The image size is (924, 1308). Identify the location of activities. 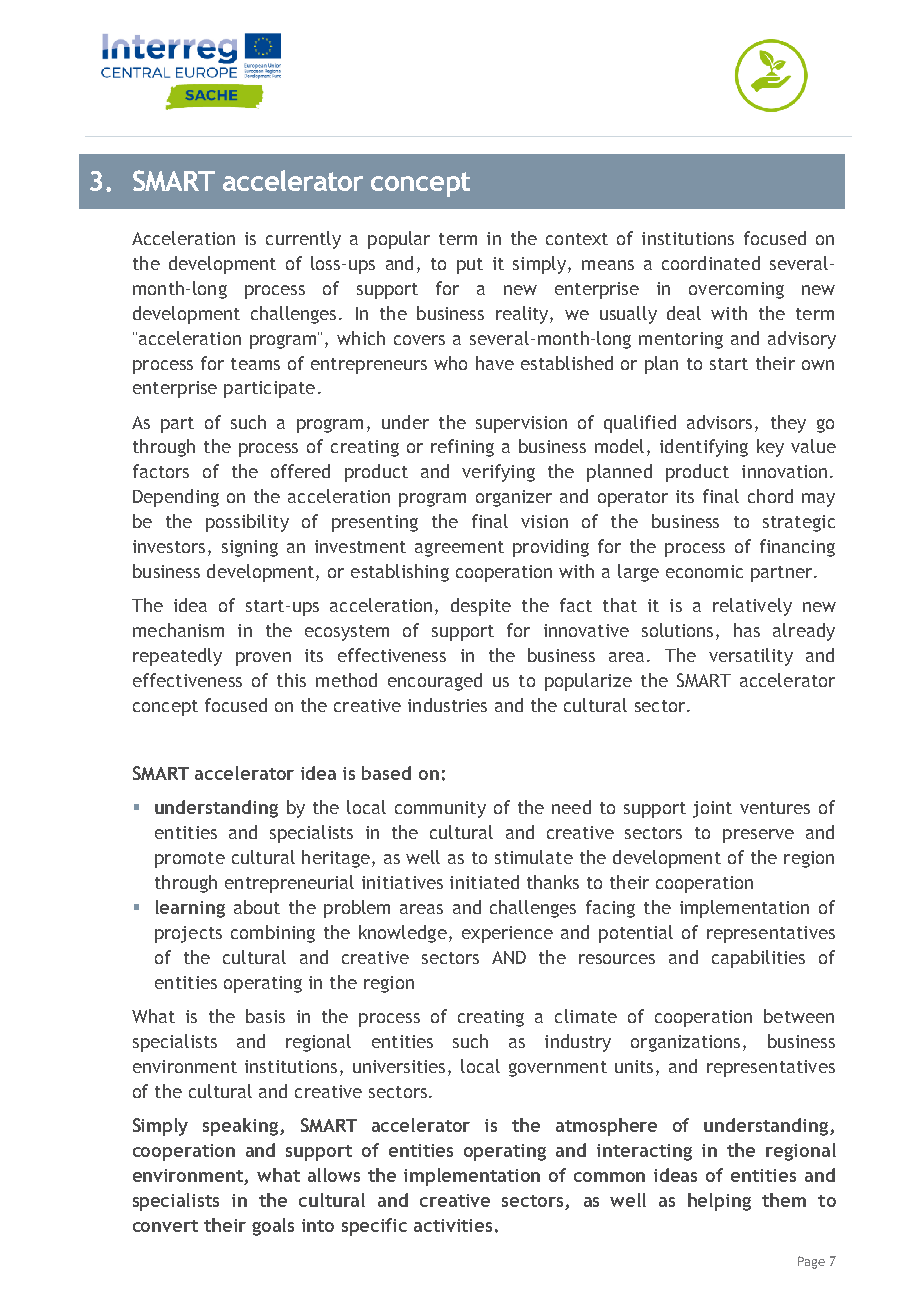
(453, 1225).
